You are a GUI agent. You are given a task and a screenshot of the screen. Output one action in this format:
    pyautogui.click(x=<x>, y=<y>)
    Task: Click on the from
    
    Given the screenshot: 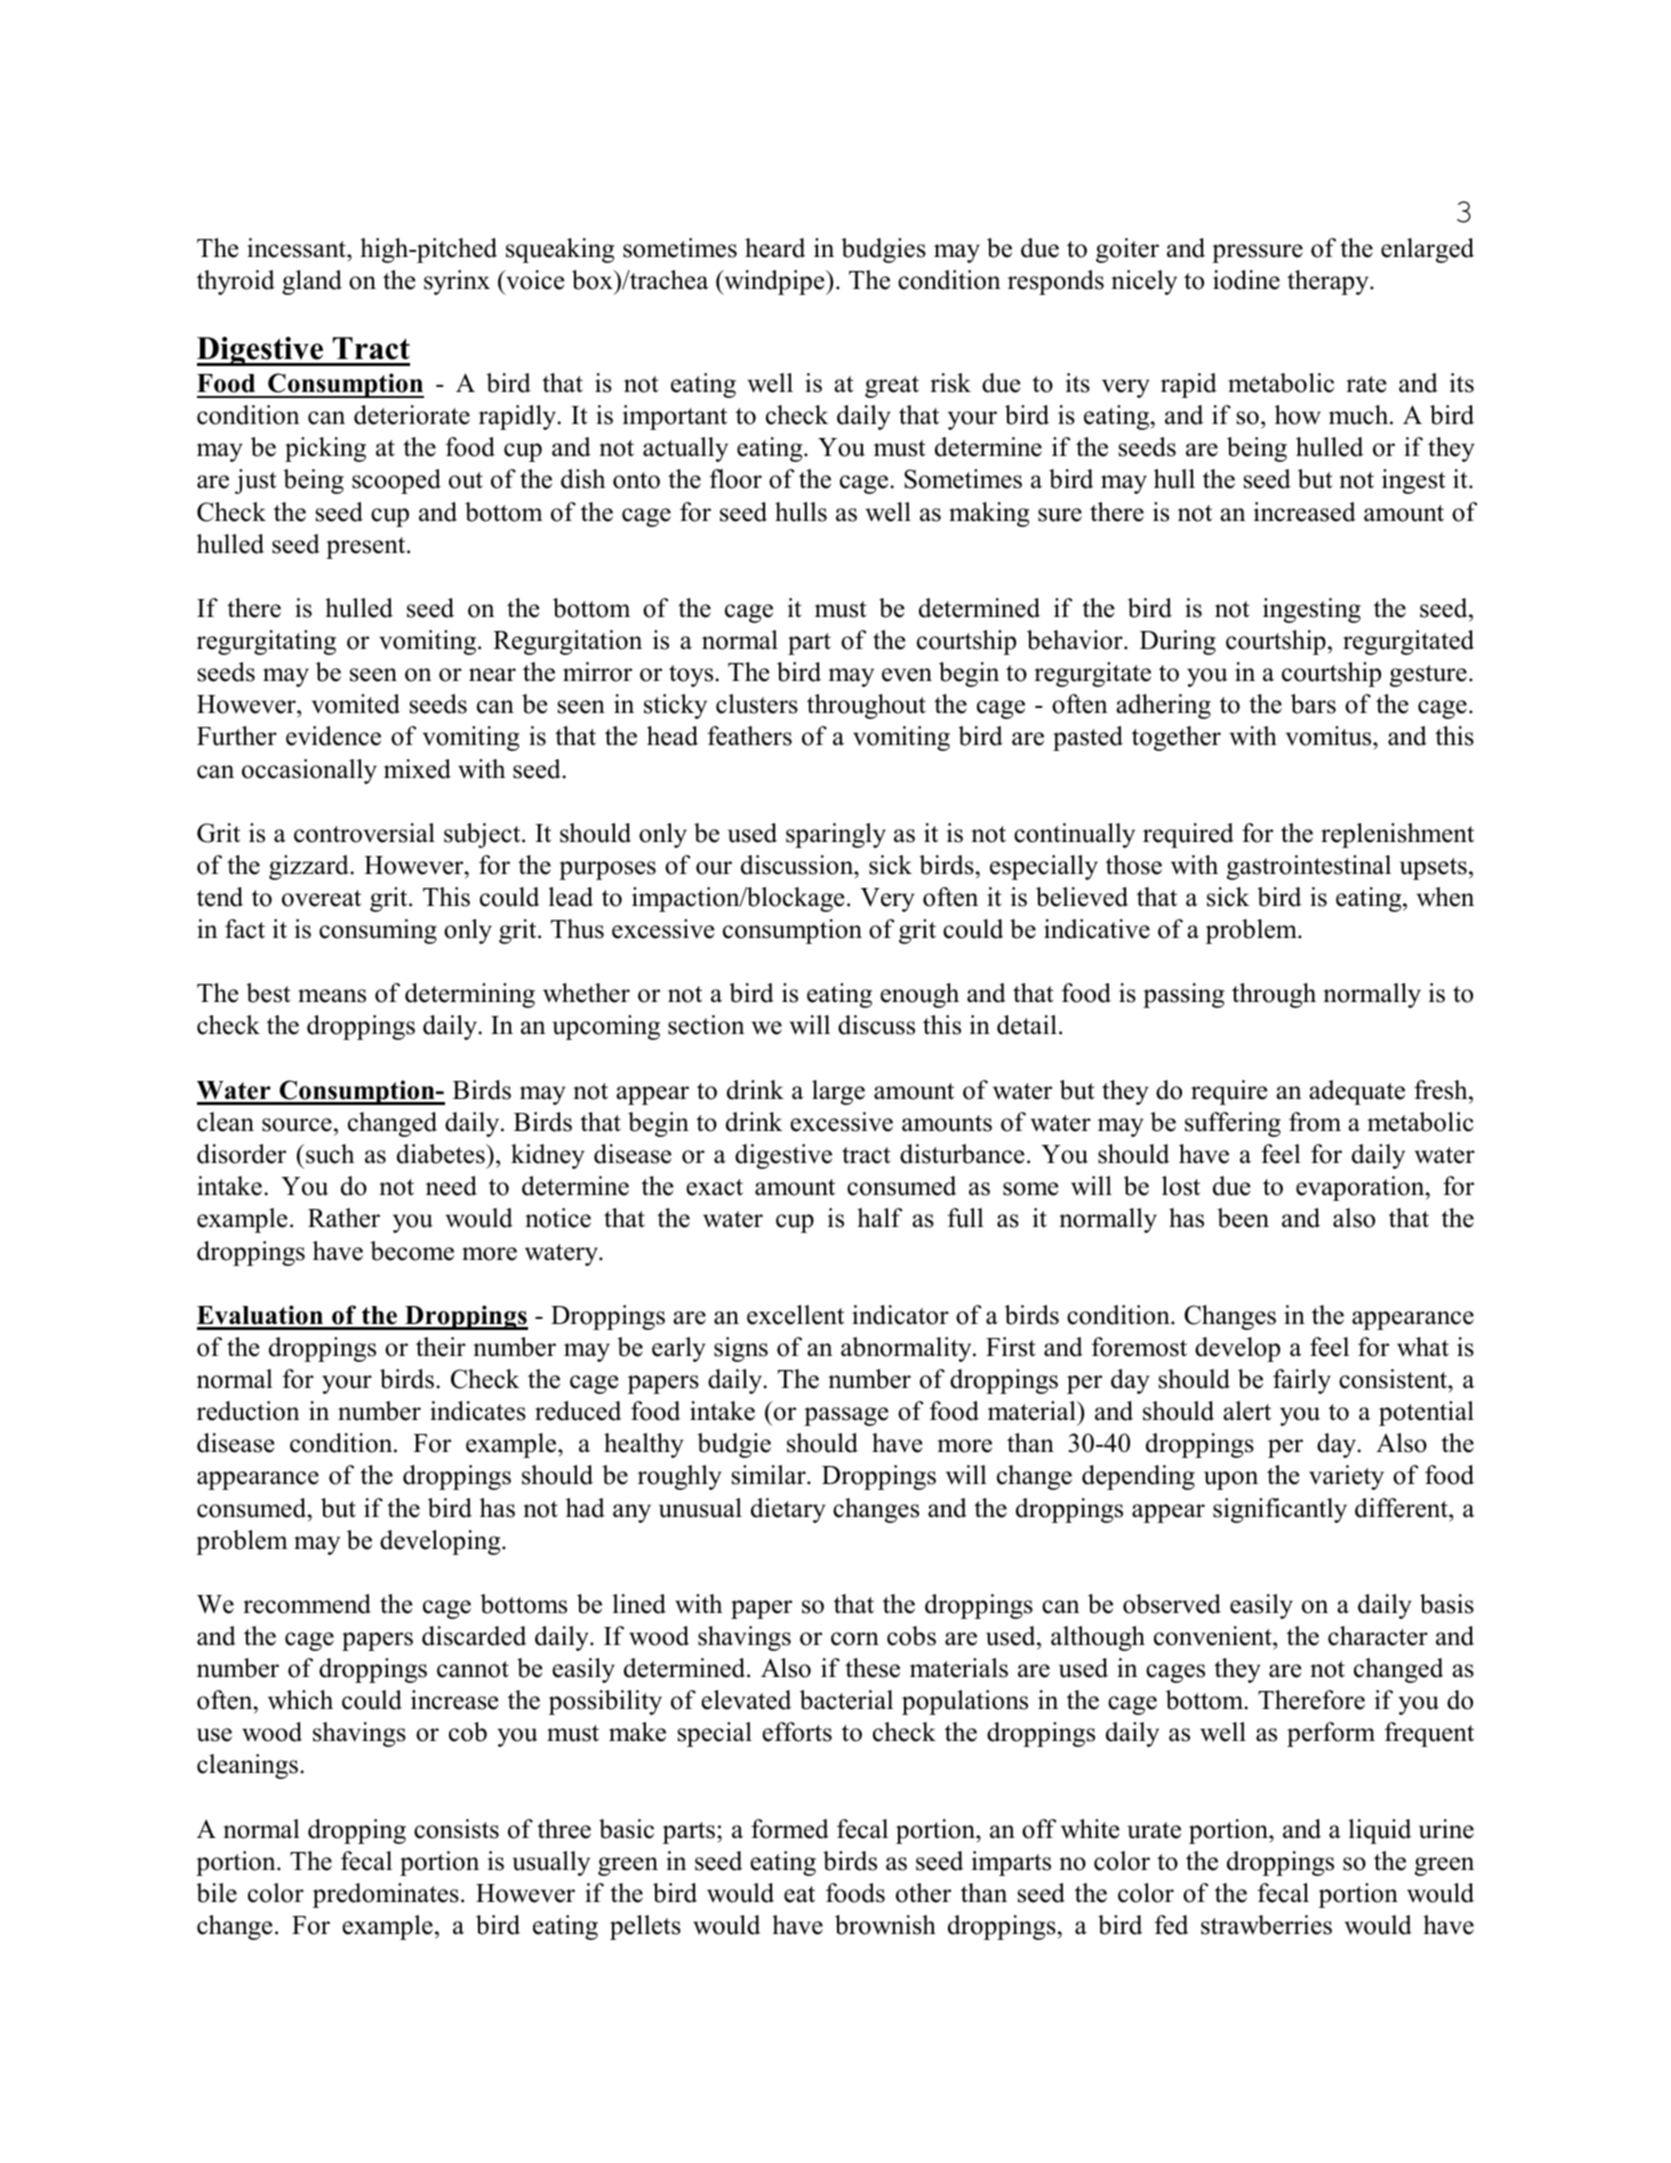 What is the action you would take?
    pyautogui.click(x=1315, y=1122)
